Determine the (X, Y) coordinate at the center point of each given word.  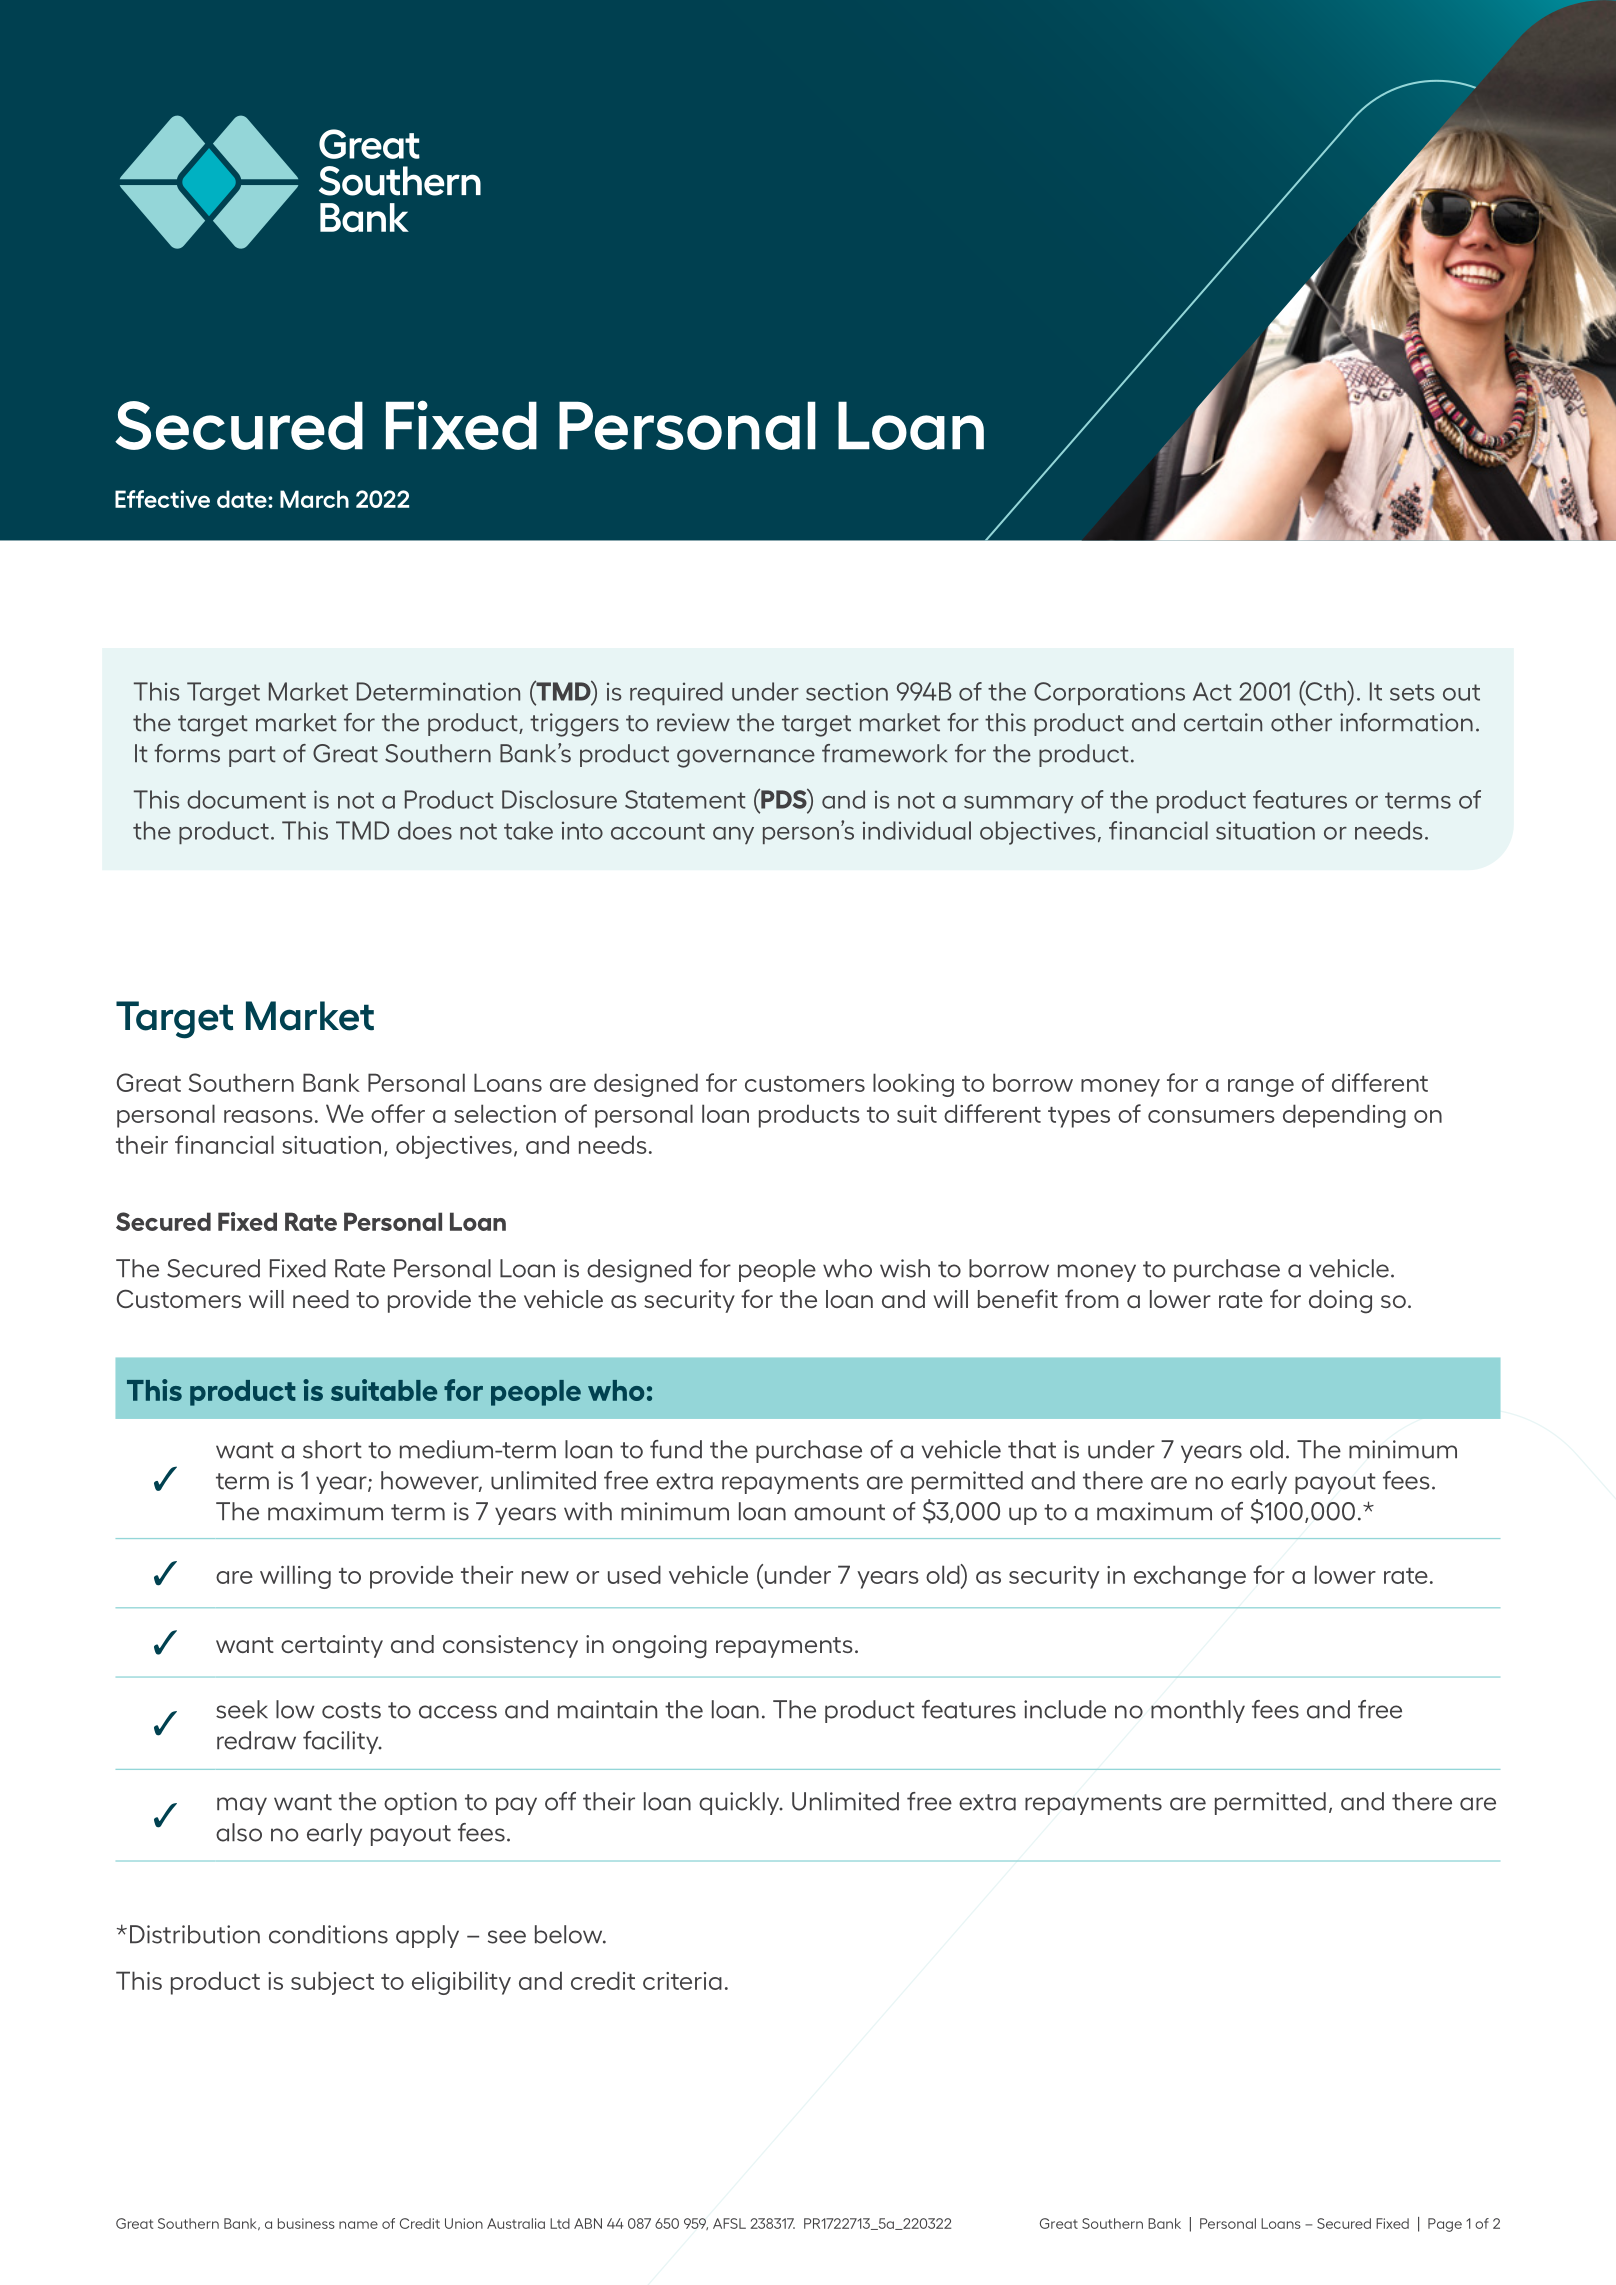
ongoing (659, 1647)
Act (1212, 691)
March (314, 499)
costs (351, 1710)
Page (1445, 2225)
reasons (268, 1116)
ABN (588, 2223)
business (306, 2223)
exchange (1190, 1577)
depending (1344, 1116)
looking (913, 1085)
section (847, 691)
